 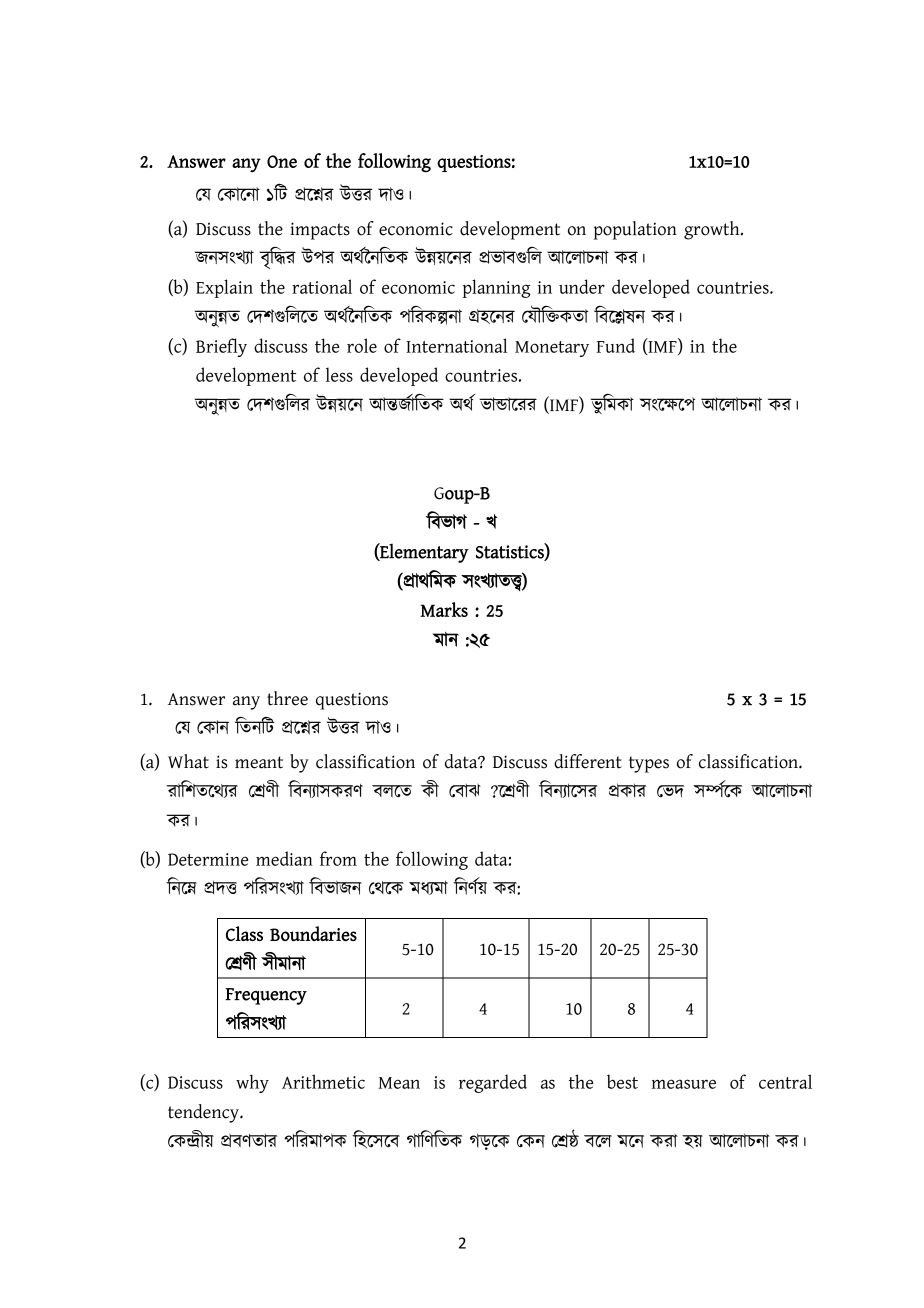 What do you see at coordinates (444, 609) in the image?
I see `Marks` at bounding box center [444, 609].
